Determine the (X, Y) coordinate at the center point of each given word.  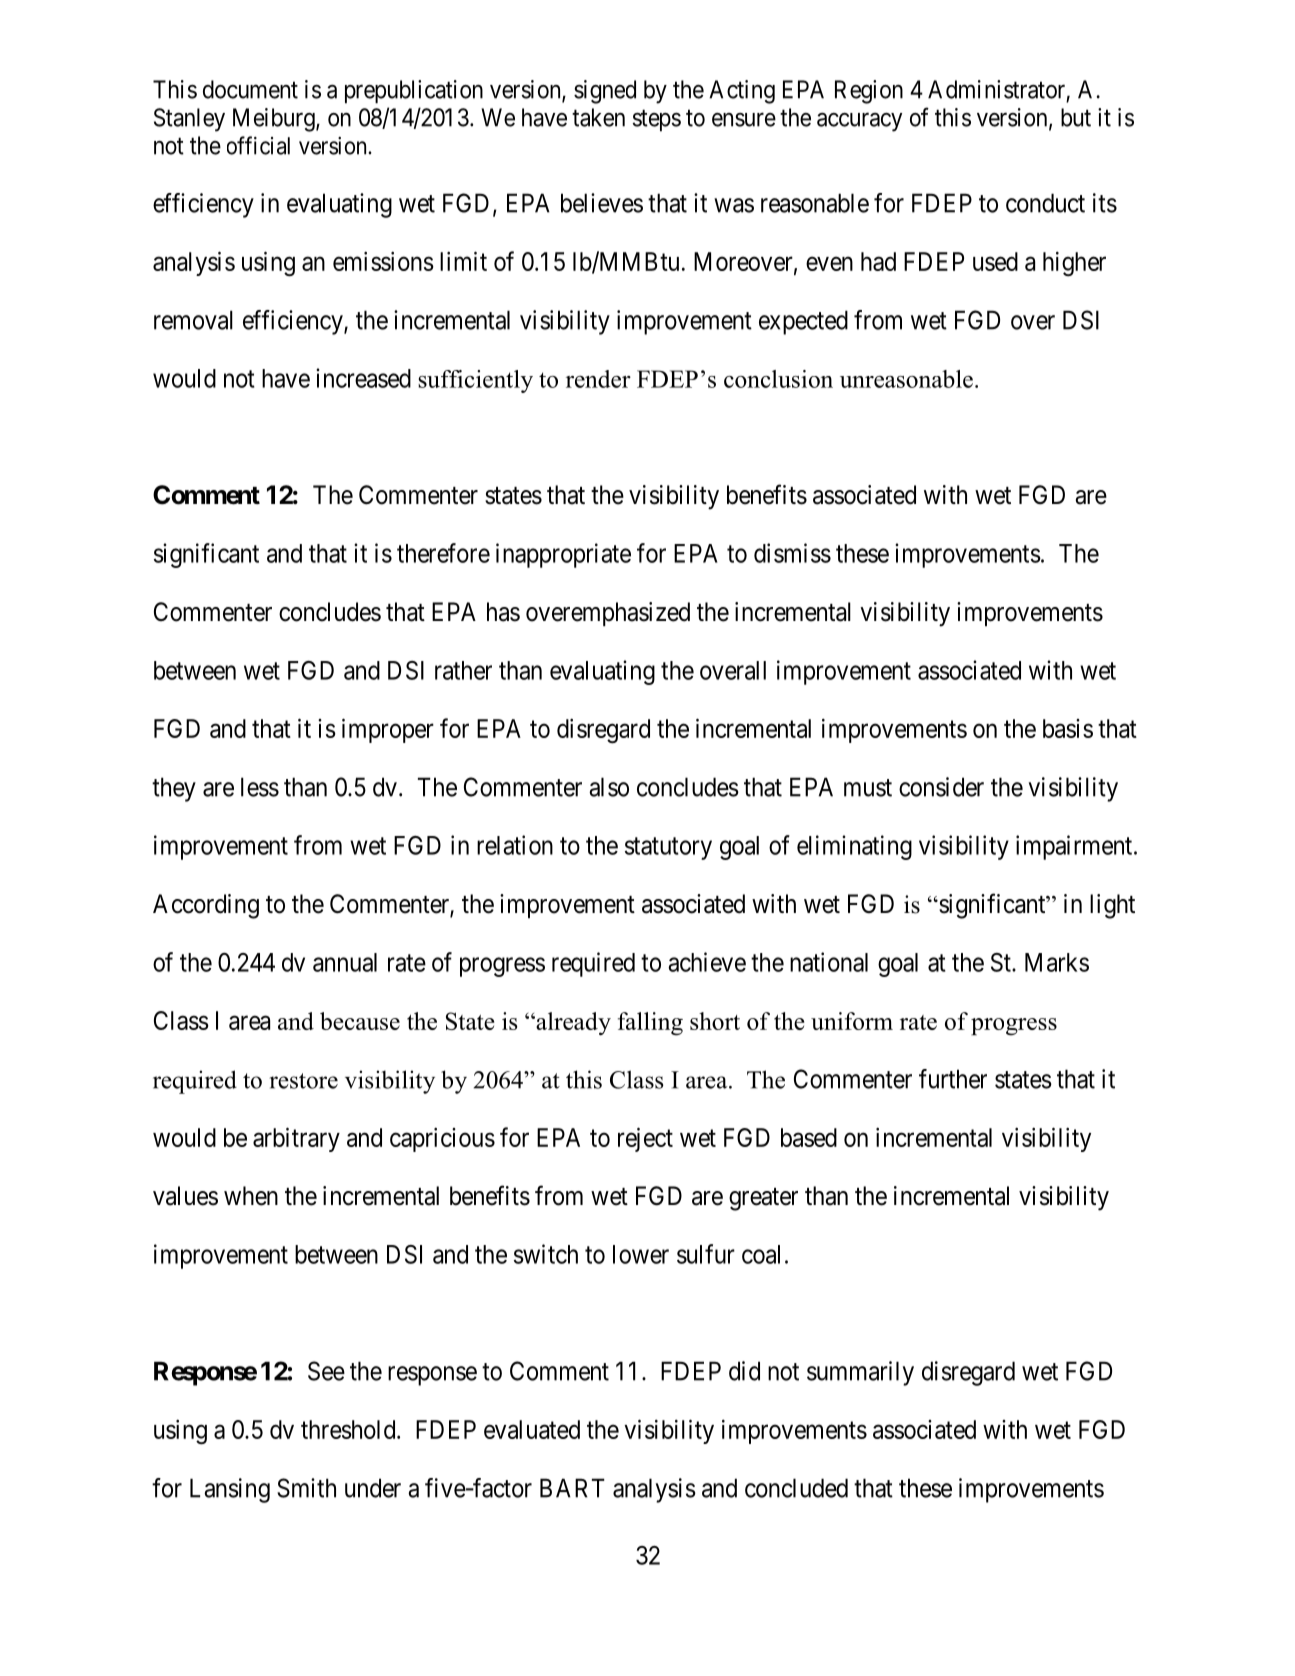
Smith (306, 1488)
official (258, 145)
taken (598, 117)
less (260, 787)
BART (572, 1488)
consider (941, 787)
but (1076, 117)
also (609, 787)
